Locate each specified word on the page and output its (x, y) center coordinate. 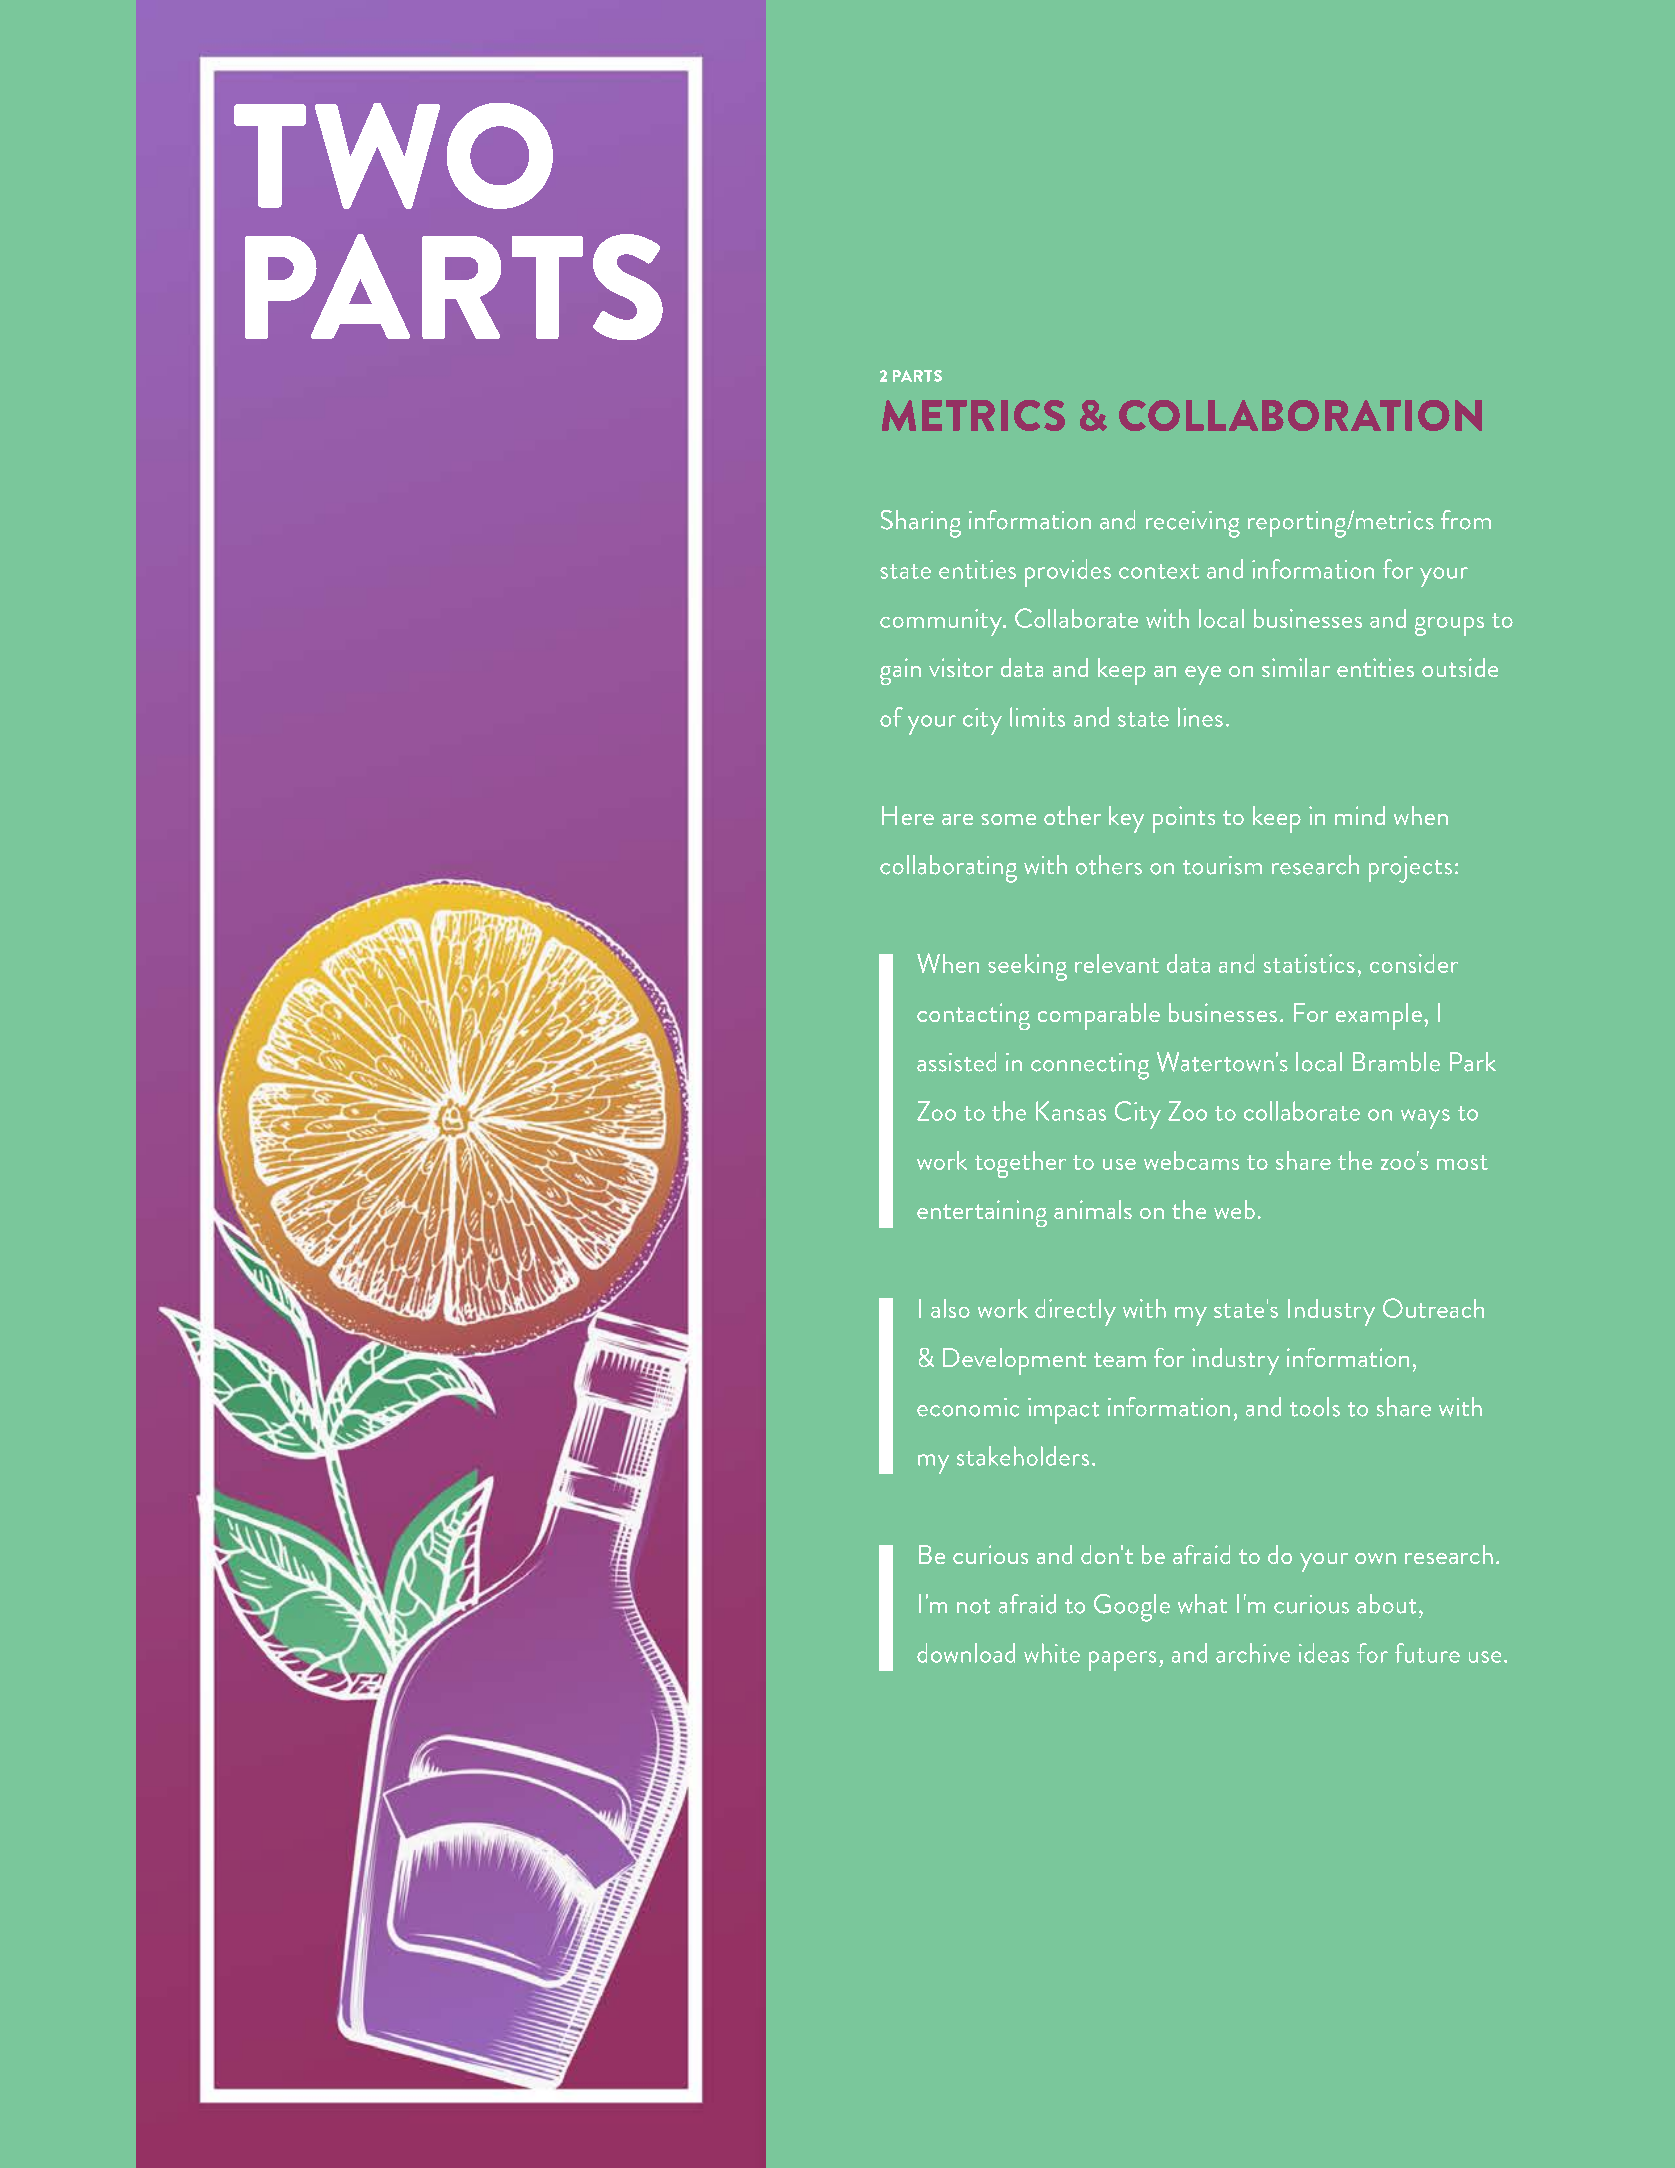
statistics (1309, 963)
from (1466, 520)
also (950, 1308)
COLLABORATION (1300, 415)
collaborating (948, 869)
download (966, 1653)
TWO (393, 156)
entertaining (982, 1213)
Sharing (921, 524)
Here (908, 815)
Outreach (1433, 1308)
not (973, 1606)
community (942, 622)
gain (900, 671)
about (1386, 1604)
